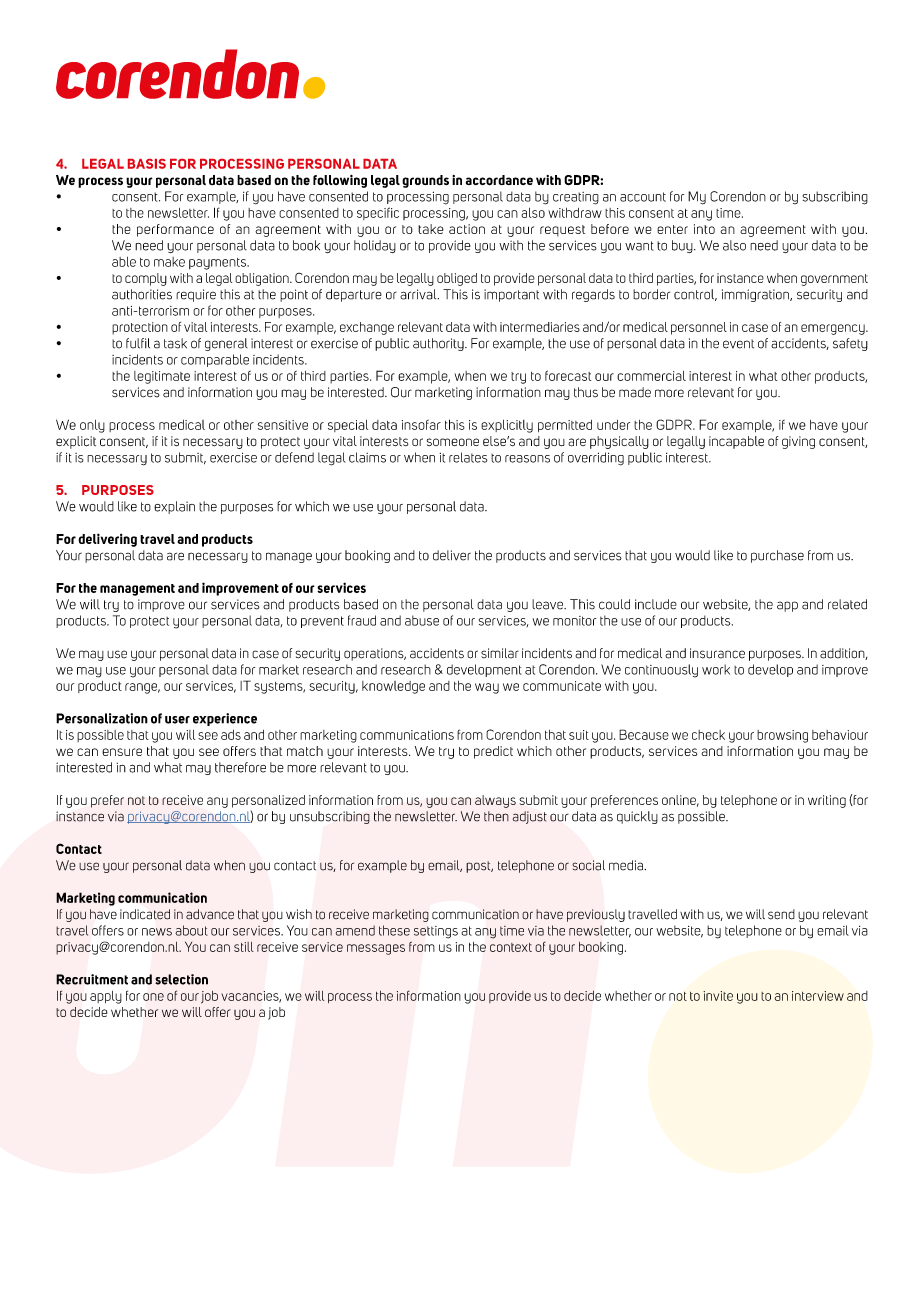 The height and width of the screenshot is (1308, 924). Describe the element at coordinates (777, 556) in the screenshot. I see `purchase` at that location.
